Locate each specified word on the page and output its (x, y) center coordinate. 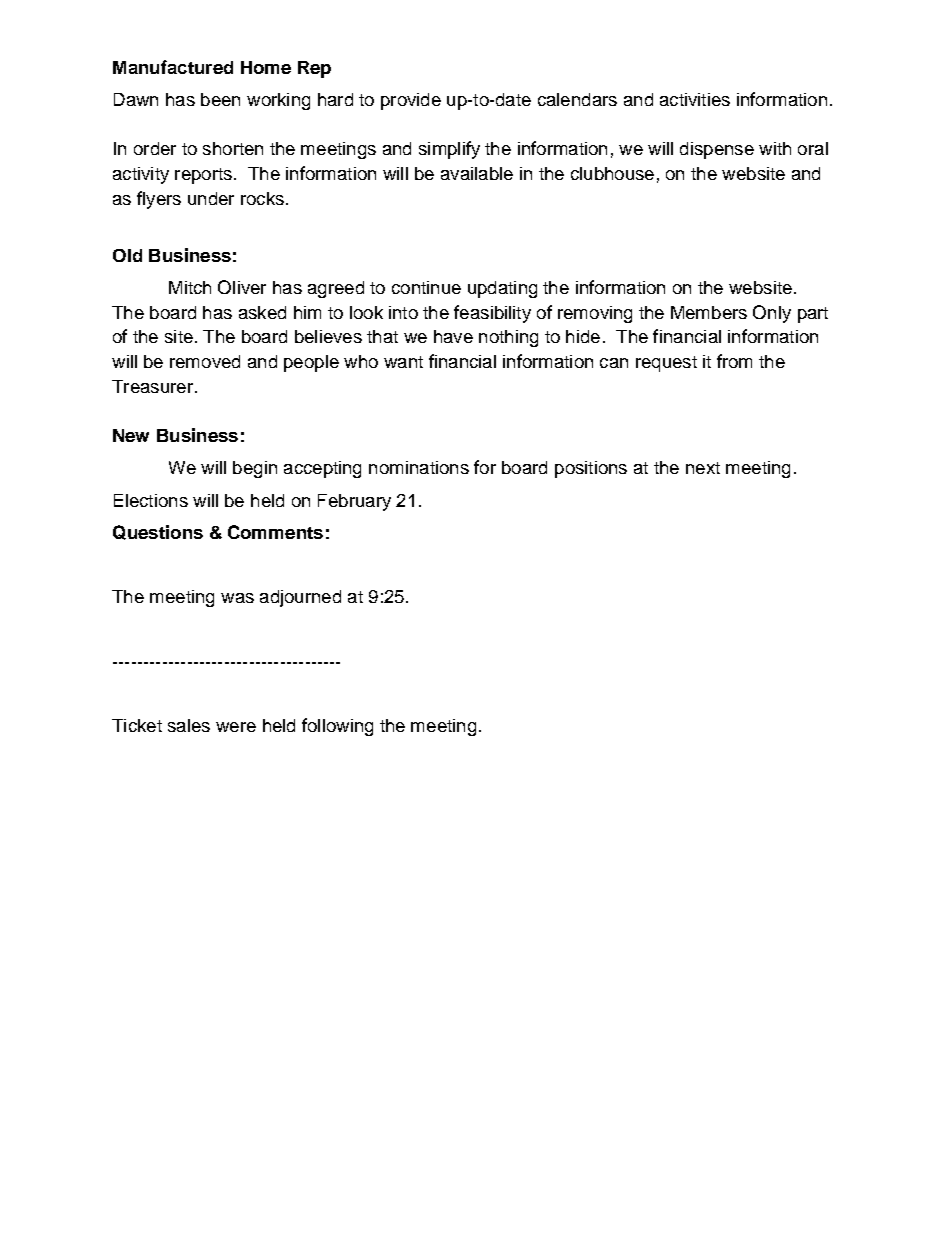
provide (411, 101)
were (236, 727)
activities (695, 99)
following (337, 727)
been (220, 99)
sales (189, 725)
